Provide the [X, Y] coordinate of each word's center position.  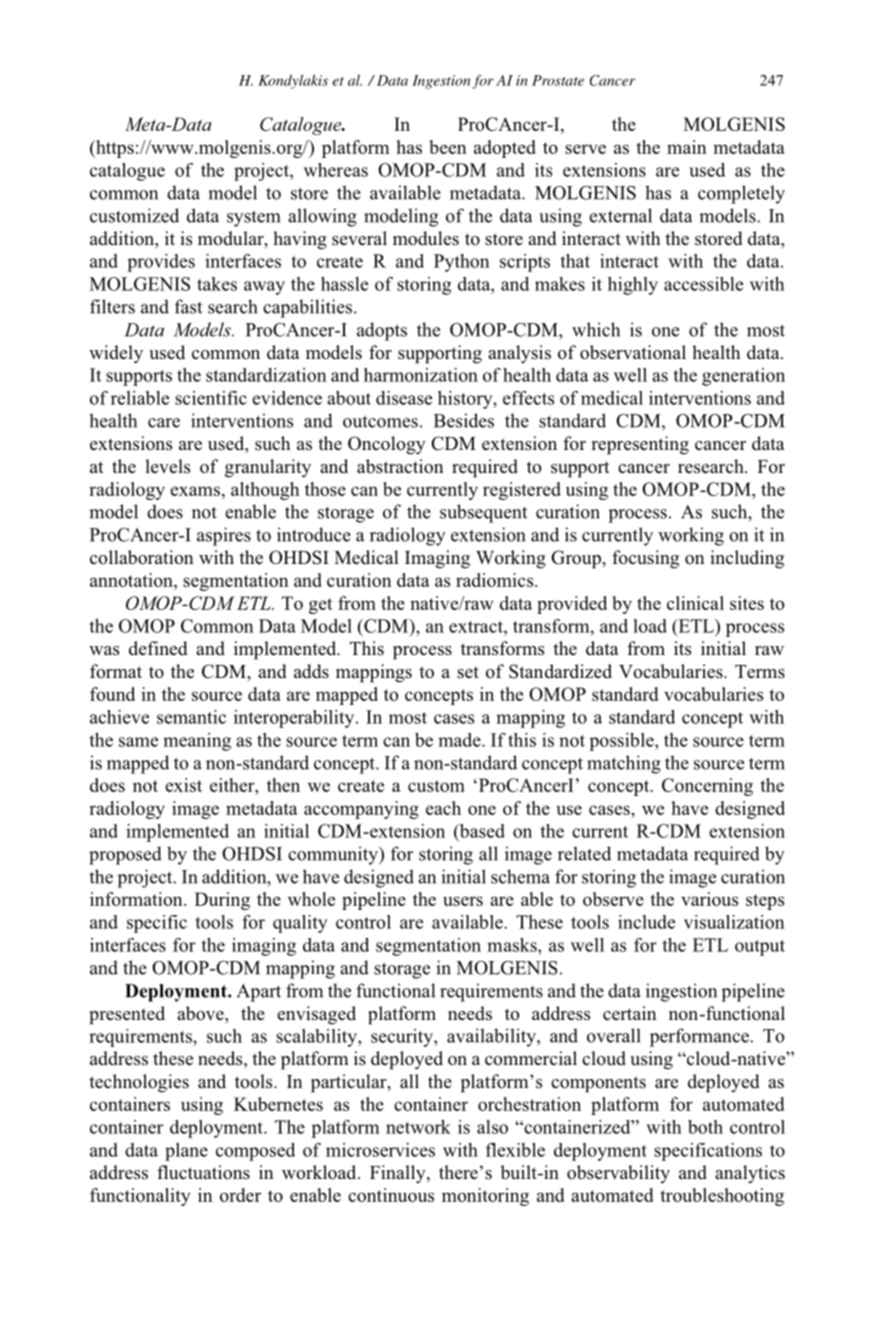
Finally [399, 1174]
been [448, 147]
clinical [695, 603]
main [687, 147]
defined [158, 648]
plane [186, 1152]
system [253, 219]
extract [477, 627]
